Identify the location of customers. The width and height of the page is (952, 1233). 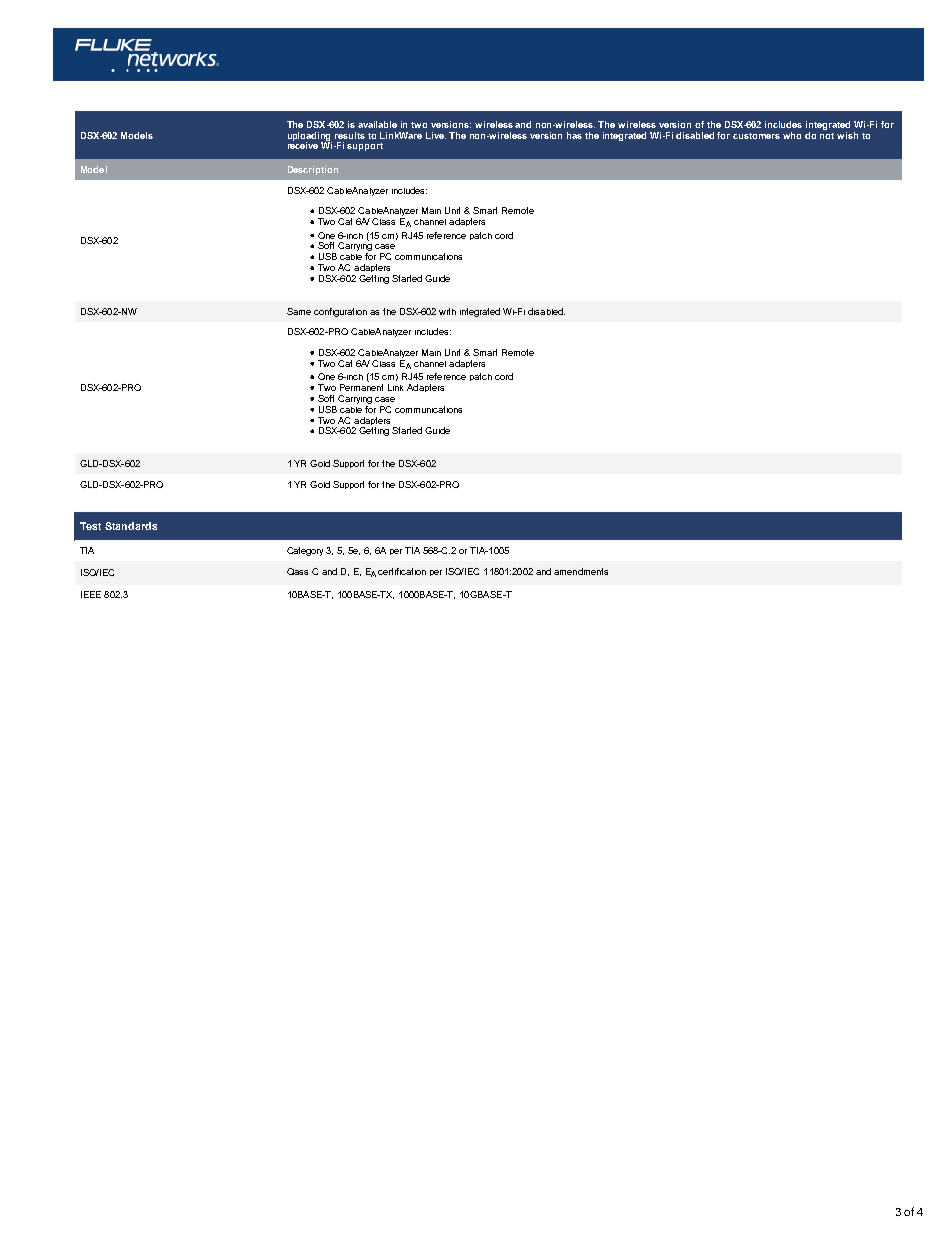
(756, 136).
